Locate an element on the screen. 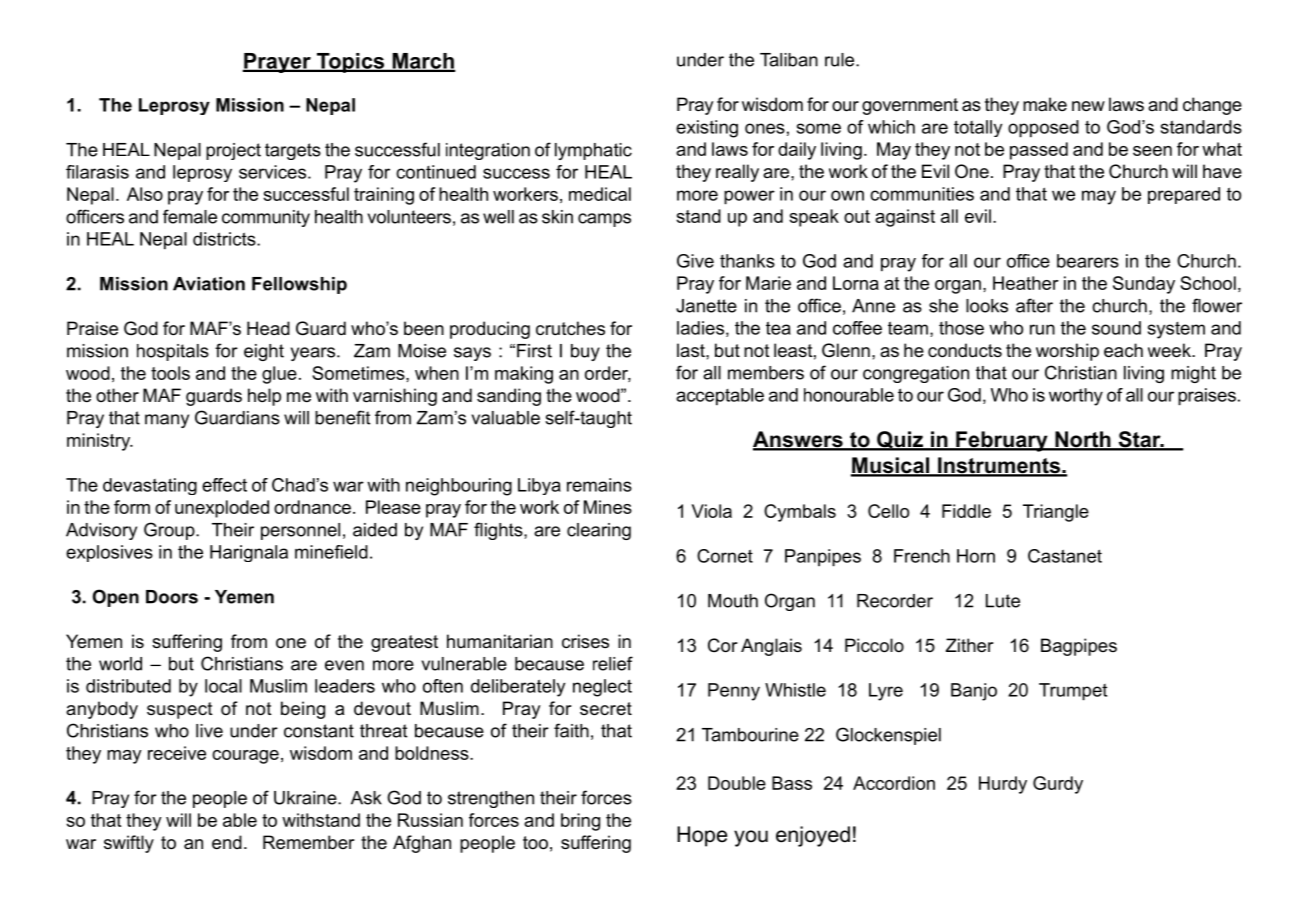 The image size is (1308, 924). existing is located at coordinates (707, 129).
